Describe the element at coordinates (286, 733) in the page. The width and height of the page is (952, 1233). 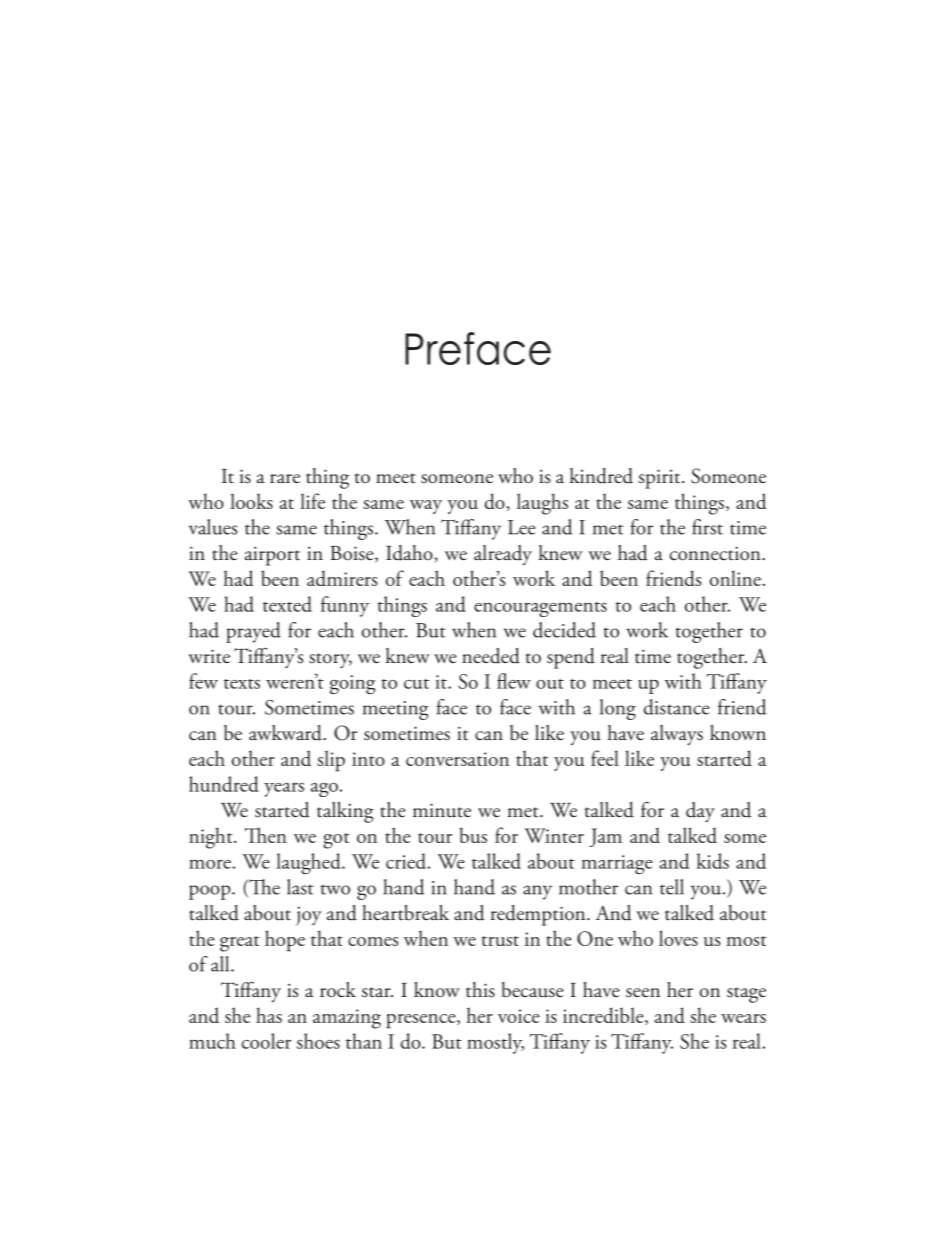
I see `awkward` at that location.
